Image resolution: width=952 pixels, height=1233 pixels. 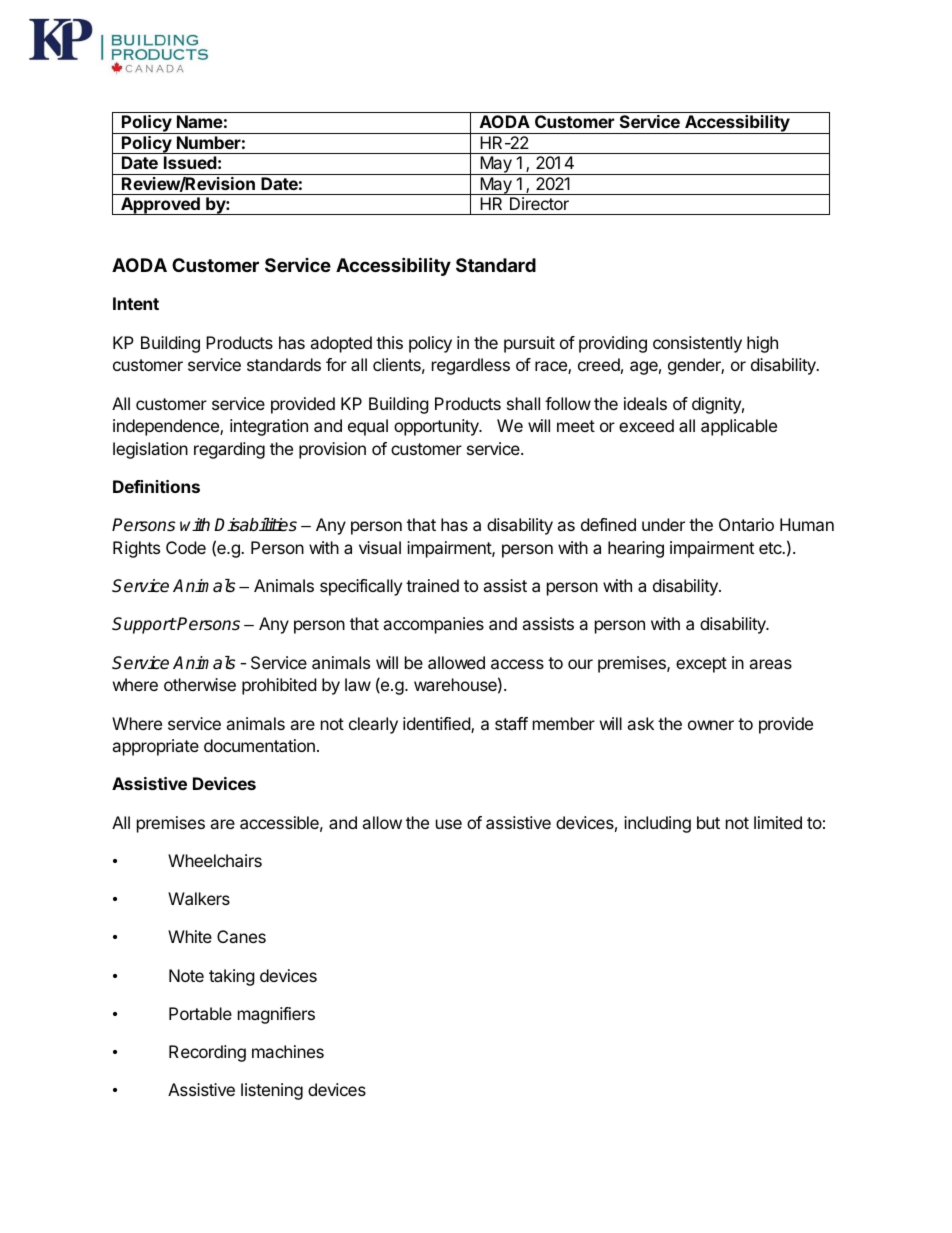 I want to click on otherwise, so click(x=200, y=684).
